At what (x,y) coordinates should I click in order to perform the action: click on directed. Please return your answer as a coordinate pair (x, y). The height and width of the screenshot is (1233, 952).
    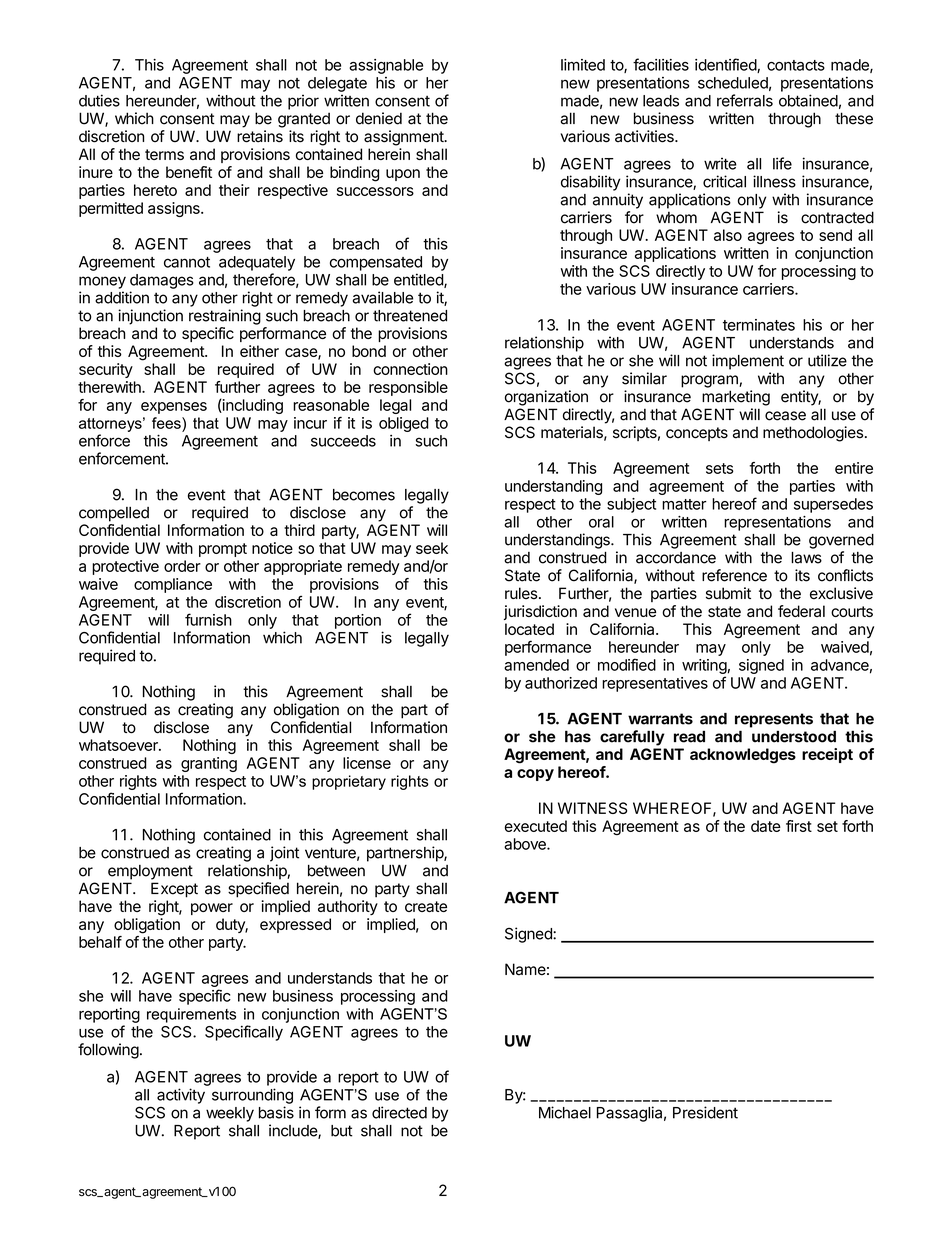
    Looking at the image, I should click on (399, 1112).
